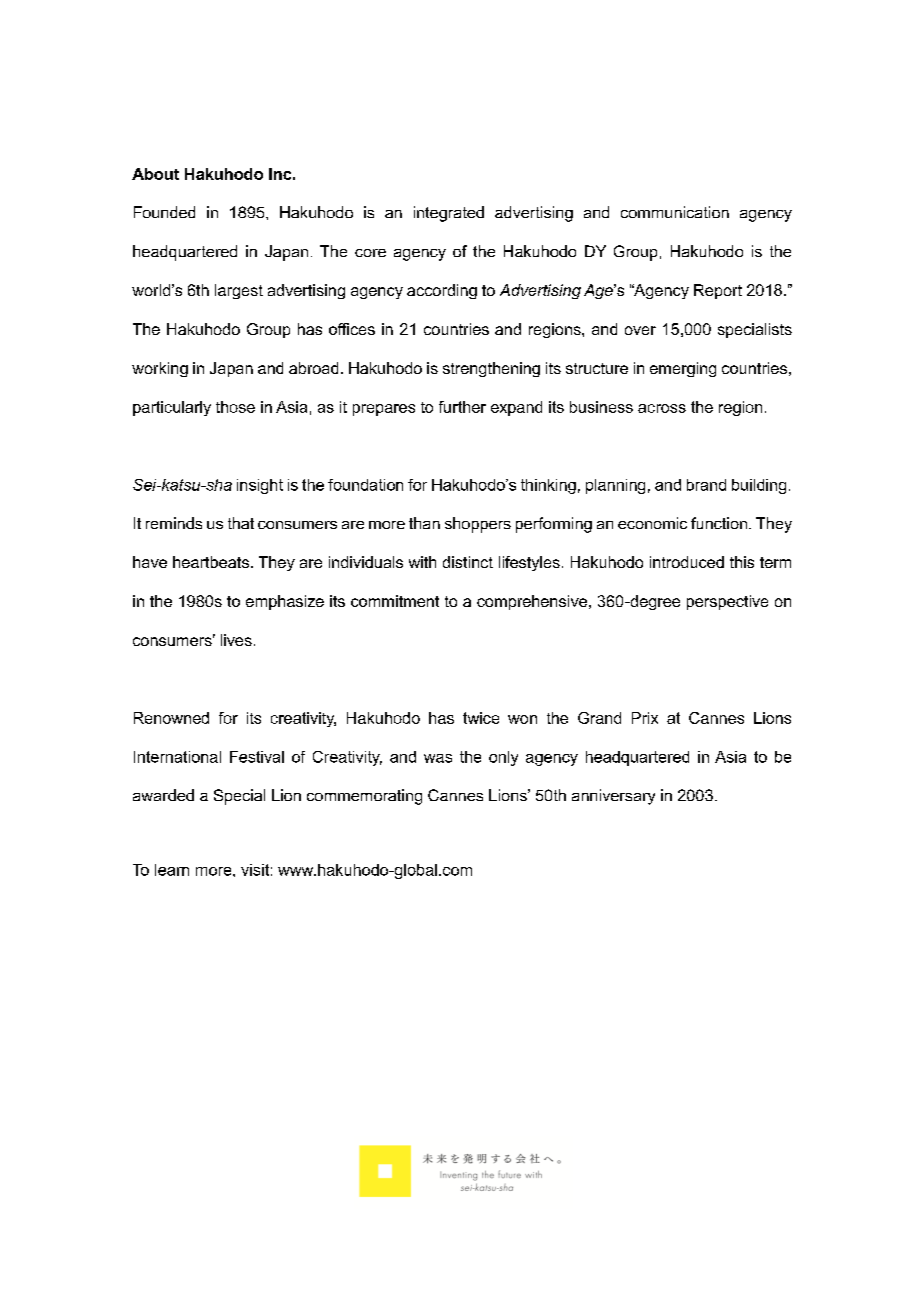 The width and height of the screenshot is (924, 1309). I want to click on learn, so click(172, 870).
